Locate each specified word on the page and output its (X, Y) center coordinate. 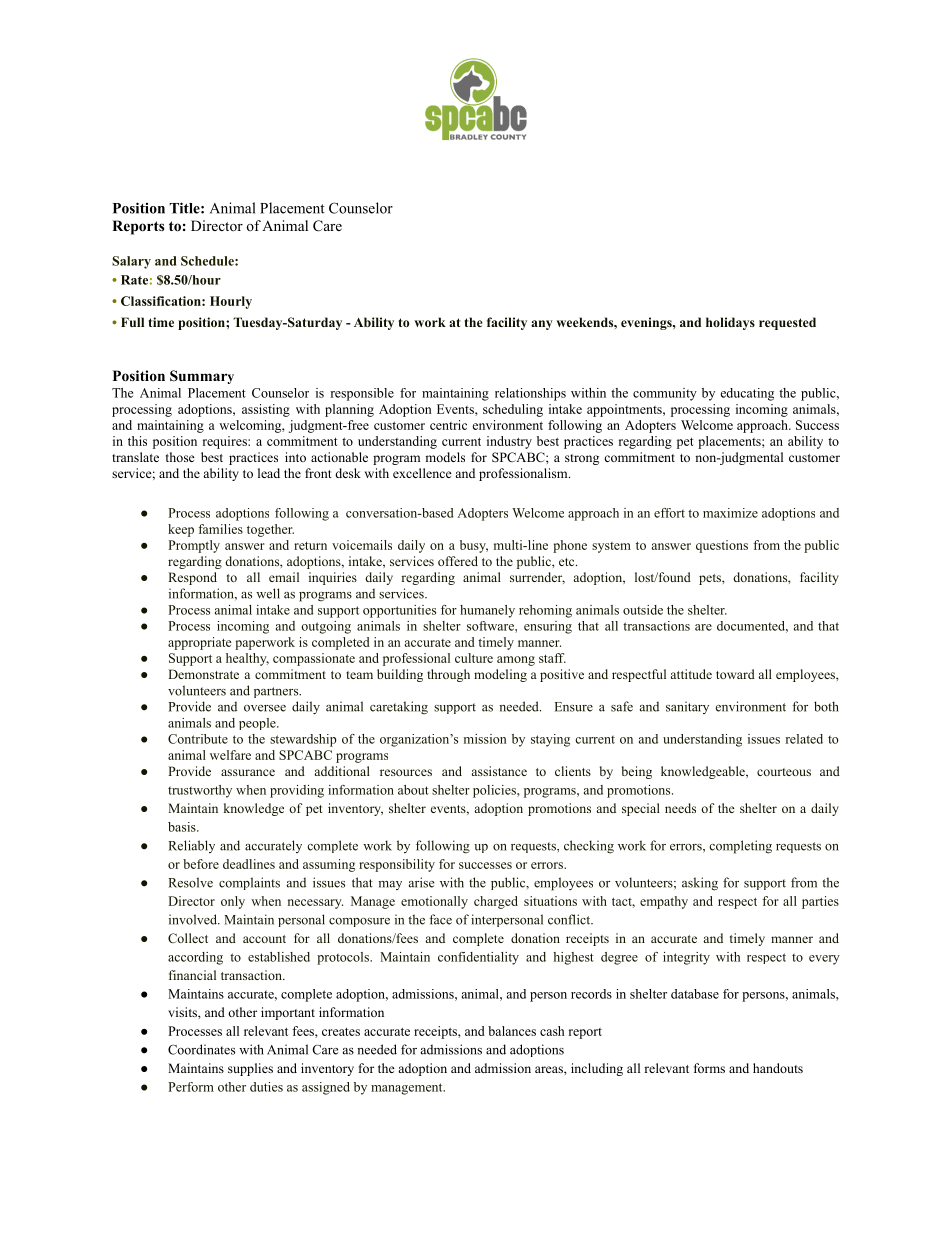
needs (680, 808)
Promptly (194, 546)
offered (458, 561)
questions (722, 546)
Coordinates (201, 1049)
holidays (730, 323)
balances (512, 1031)
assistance (499, 771)
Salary (131, 262)
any (542, 325)
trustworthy (200, 791)
